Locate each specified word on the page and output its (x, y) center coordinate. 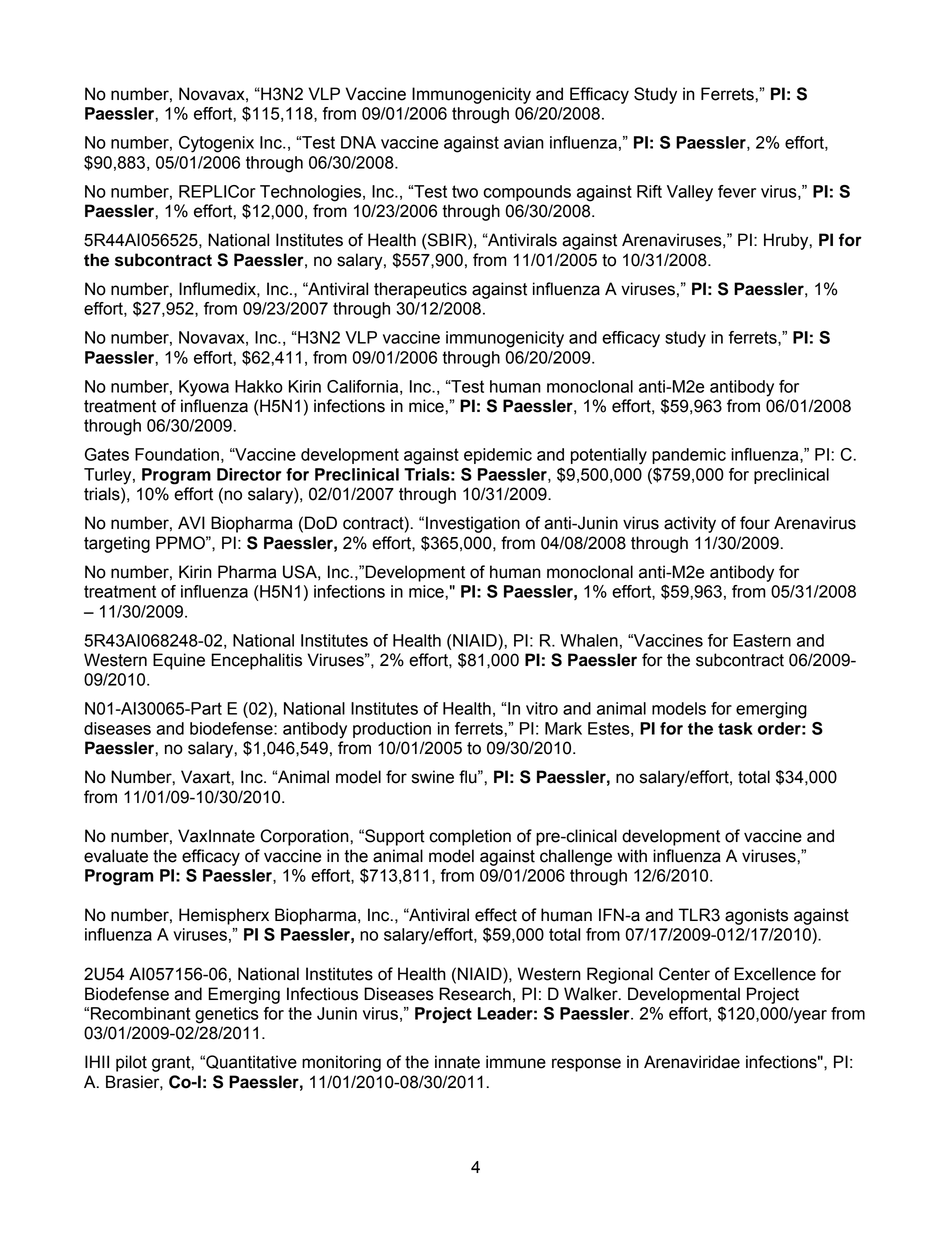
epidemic (498, 456)
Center (684, 974)
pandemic (689, 456)
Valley (690, 193)
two (465, 191)
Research (475, 994)
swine (433, 777)
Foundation (177, 454)
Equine (179, 661)
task (735, 728)
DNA (358, 142)
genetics (227, 1015)
